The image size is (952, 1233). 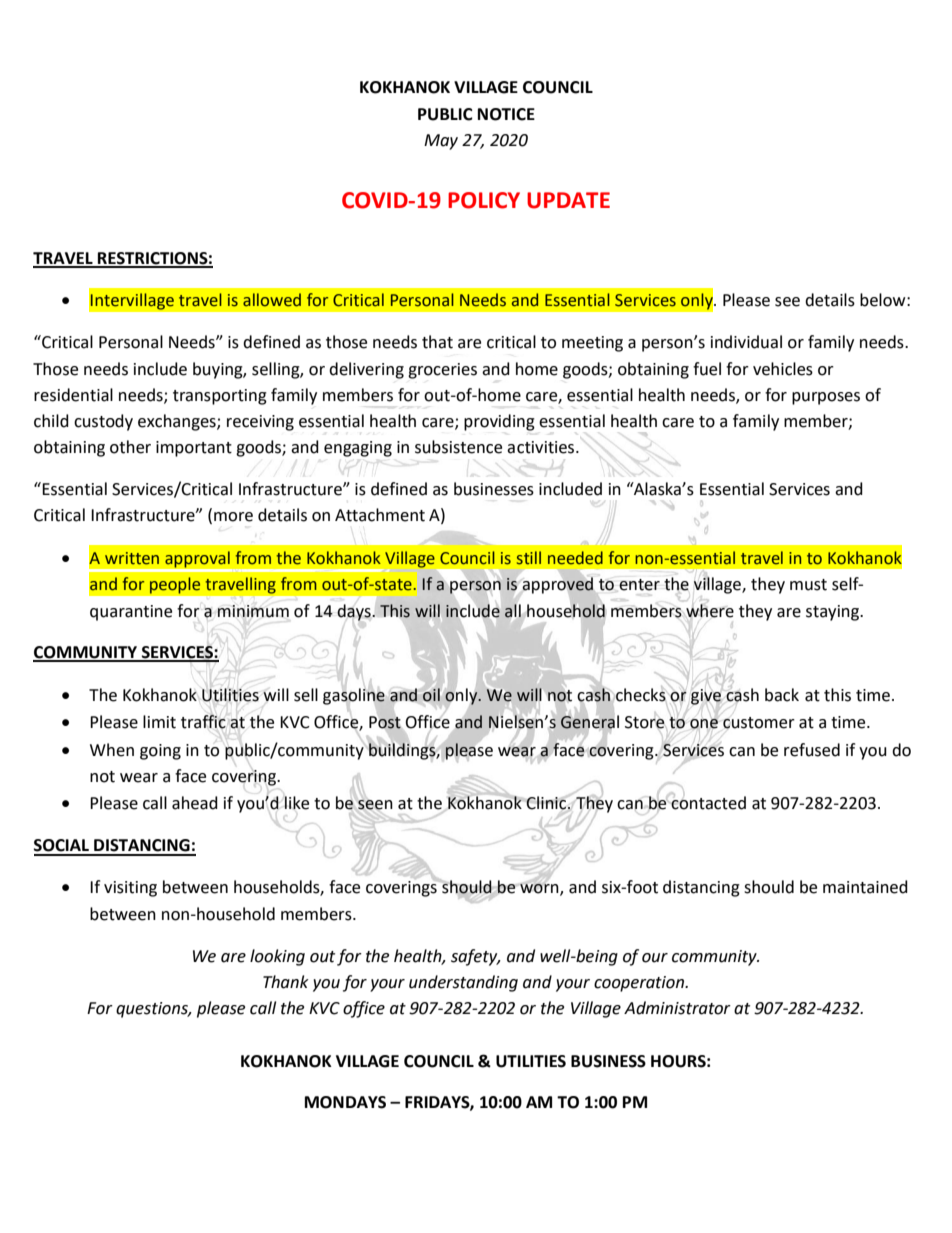 I want to click on May, so click(x=441, y=142).
